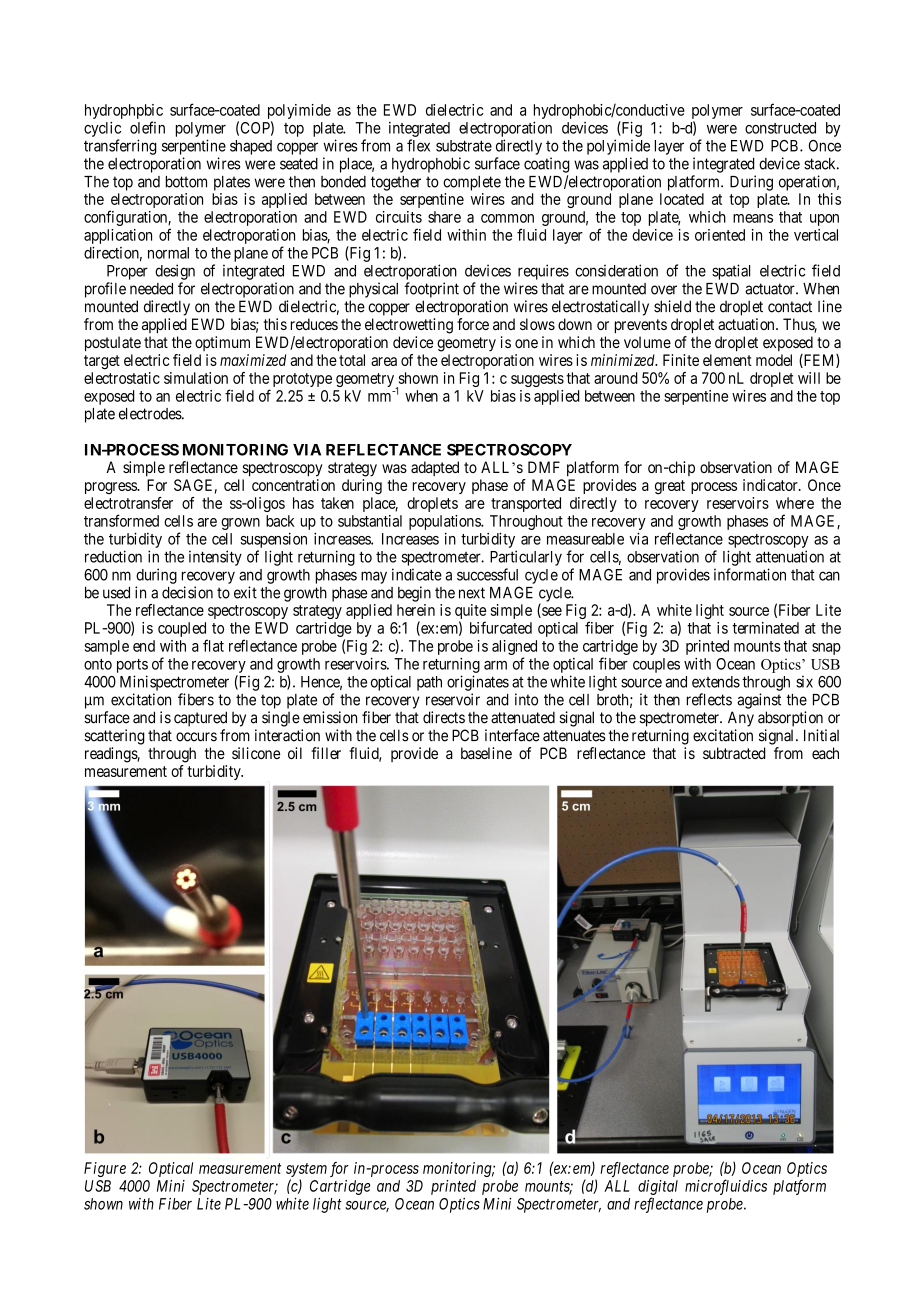 This screenshot has width=924, height=1308. Describe the element at coordinates (734, 753) in the screenshot. I see `subtracted` at that location.
